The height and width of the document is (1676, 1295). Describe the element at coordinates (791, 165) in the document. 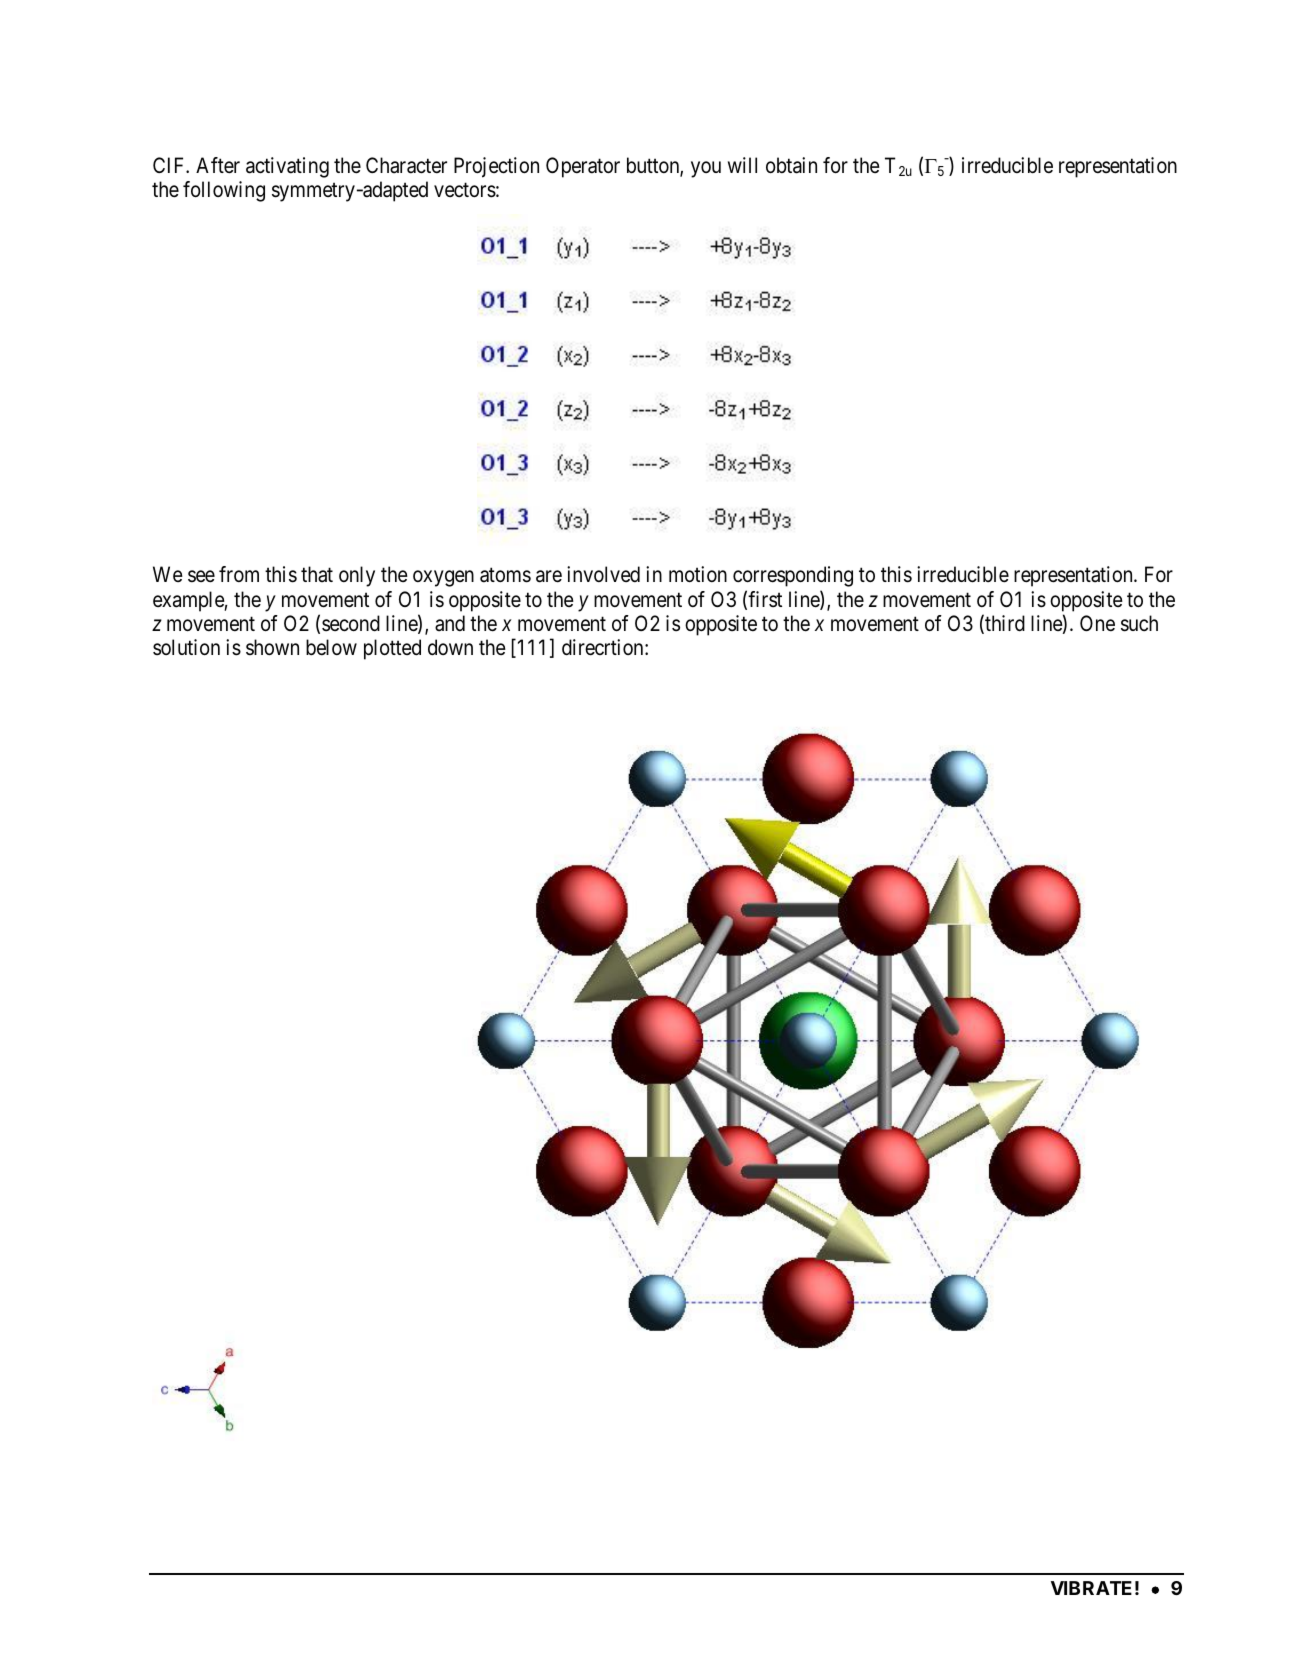

I see `obtain` at that location.
